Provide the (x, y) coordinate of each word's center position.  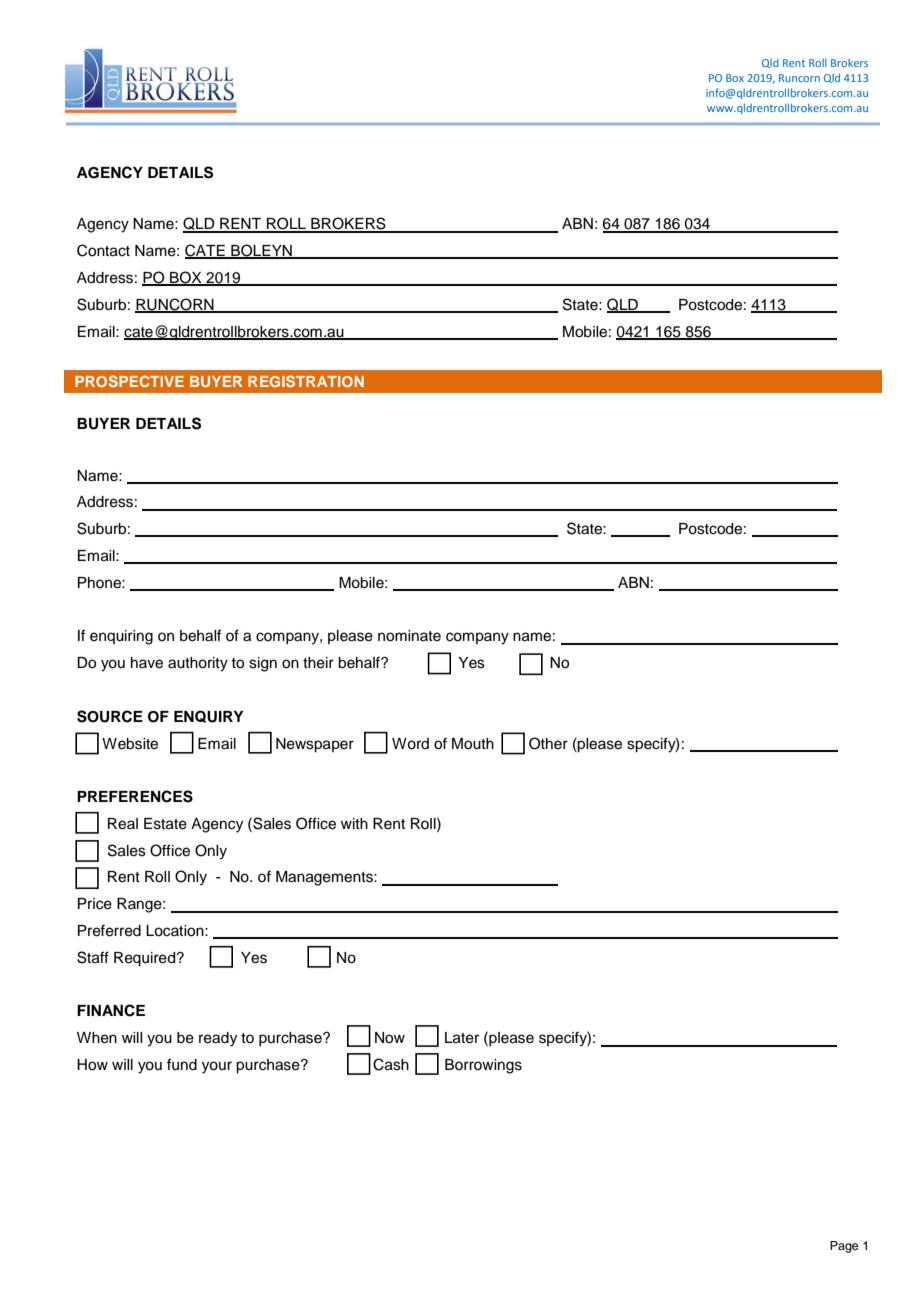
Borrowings (483, 1066)
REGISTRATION (306, 381)
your (217, 1067)
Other (548, 743)
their (318, 663)
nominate (409, 636)
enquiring (121, 637)
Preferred (109, 930)
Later (462, 1038)
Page (844, 1247)
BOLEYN (261, 251)
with (354, 823)
